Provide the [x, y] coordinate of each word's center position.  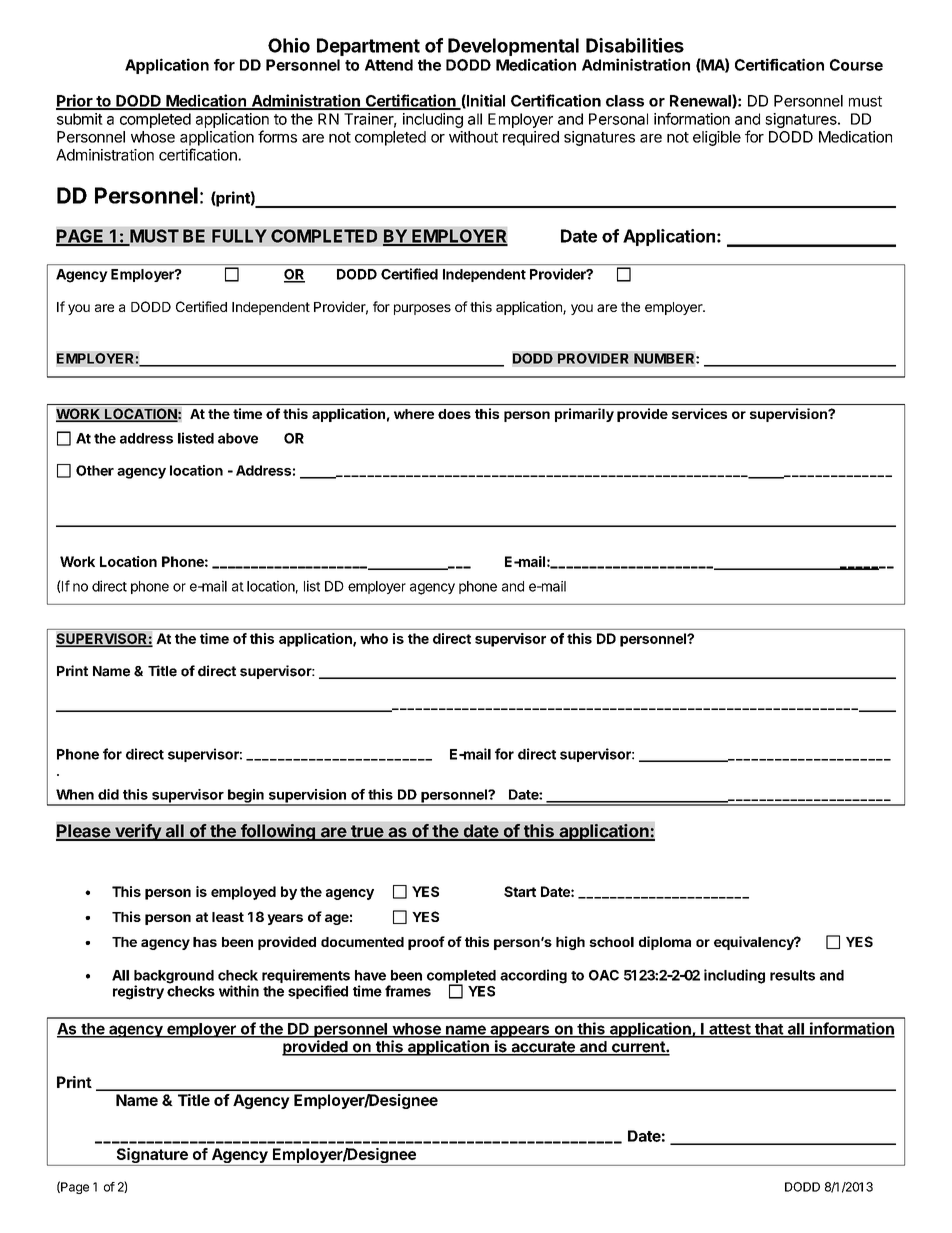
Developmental [513, 48]
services [699, 413]
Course [856, 65]
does [454, 414]
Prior [75, 101]
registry [138, 992]
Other [95, 470]
